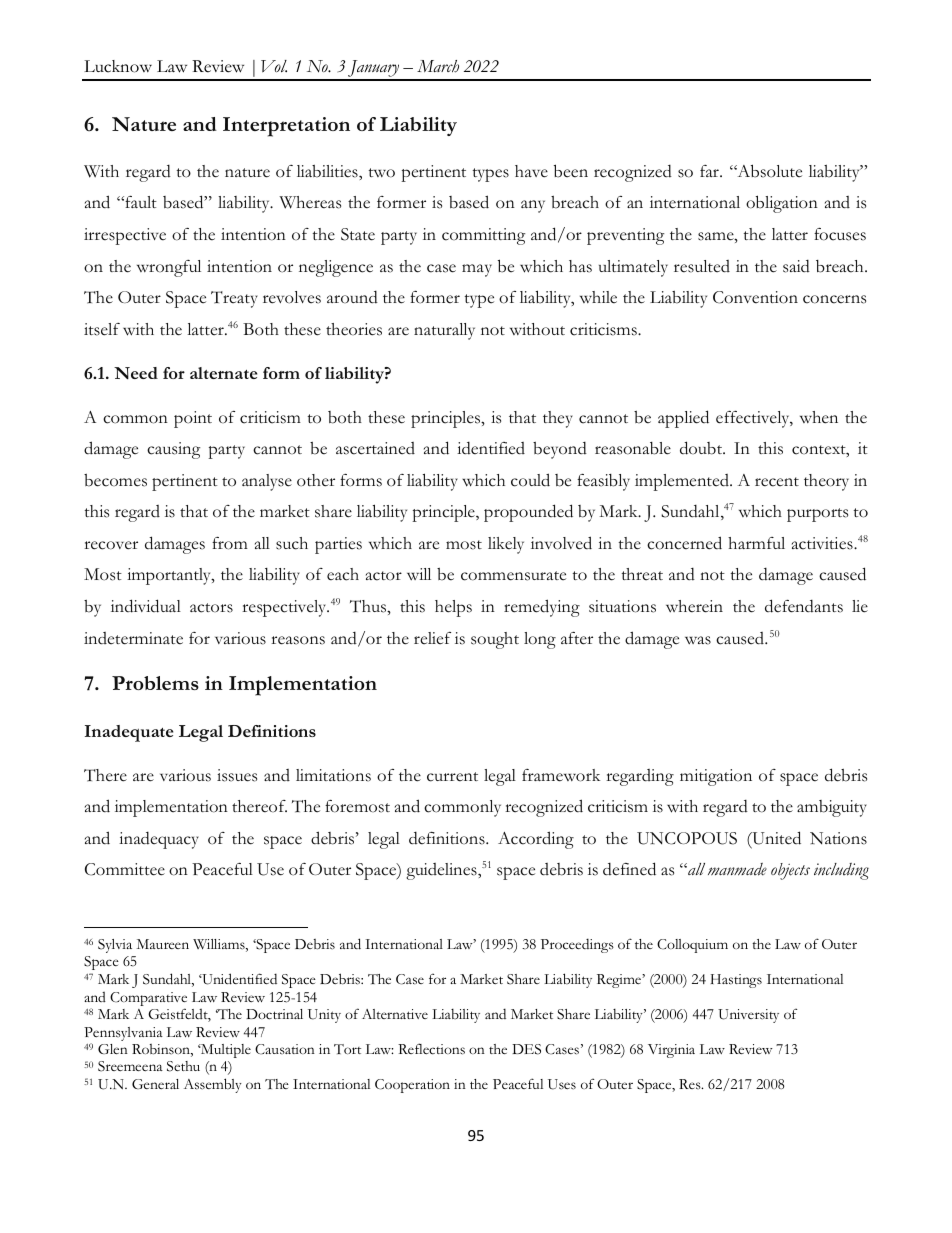 Image resolution: width=952 pixels, height=1233 pixels. I want to click on inadequacy, so click(159, 840).
